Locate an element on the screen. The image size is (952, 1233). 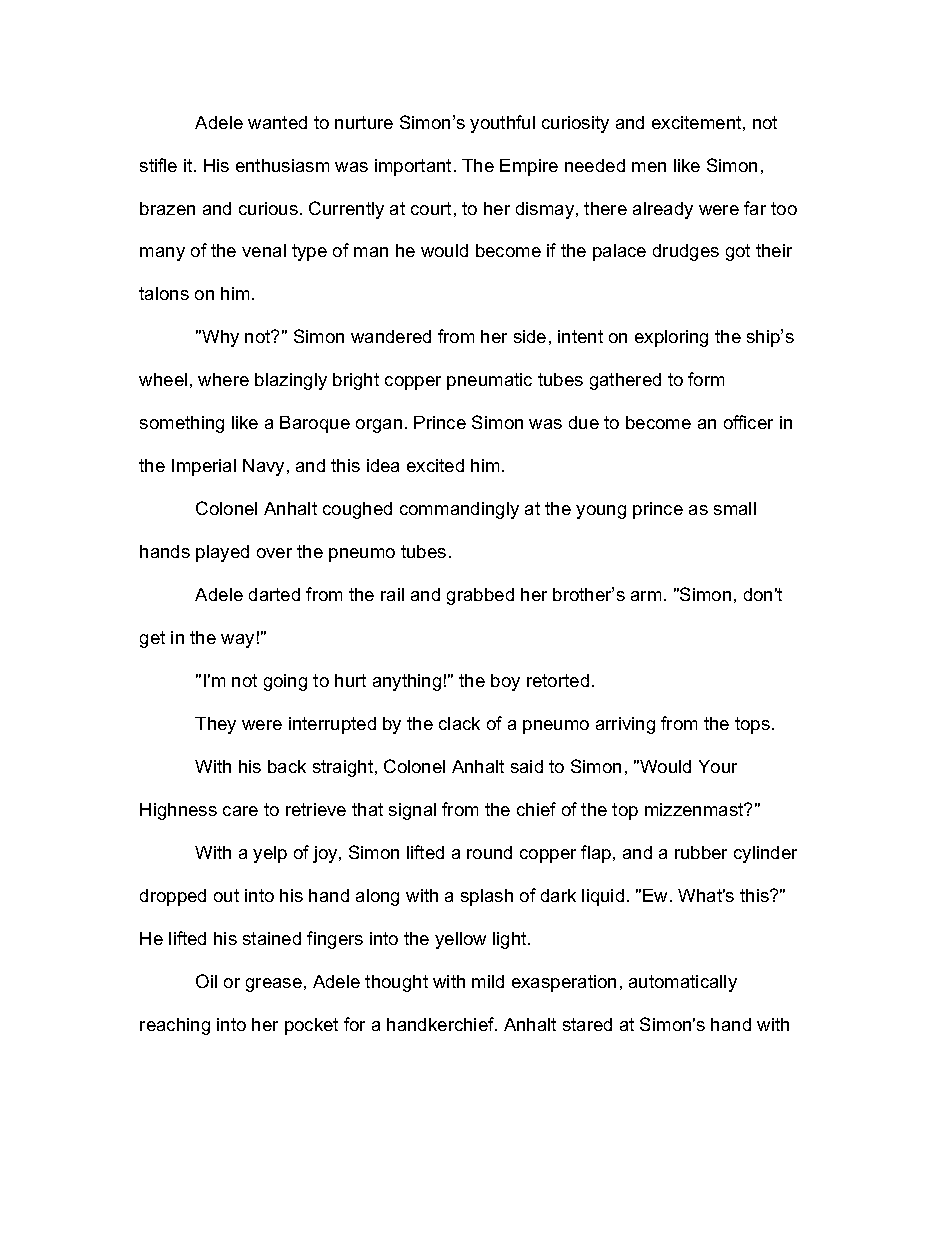
mild is located at coordinates (488, 981).
